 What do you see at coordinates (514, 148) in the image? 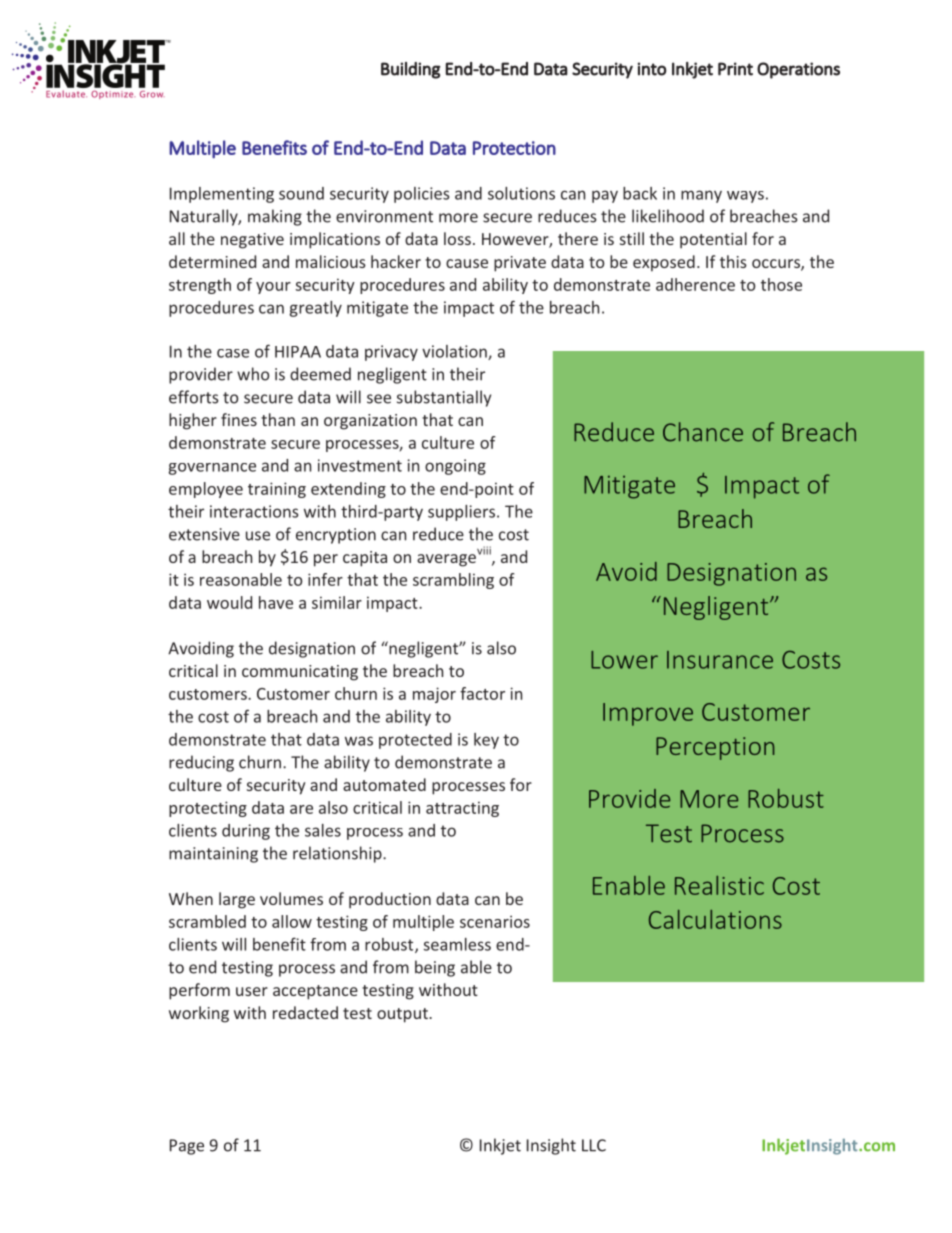
I see `Protection` at bounding box center [514, 148].
